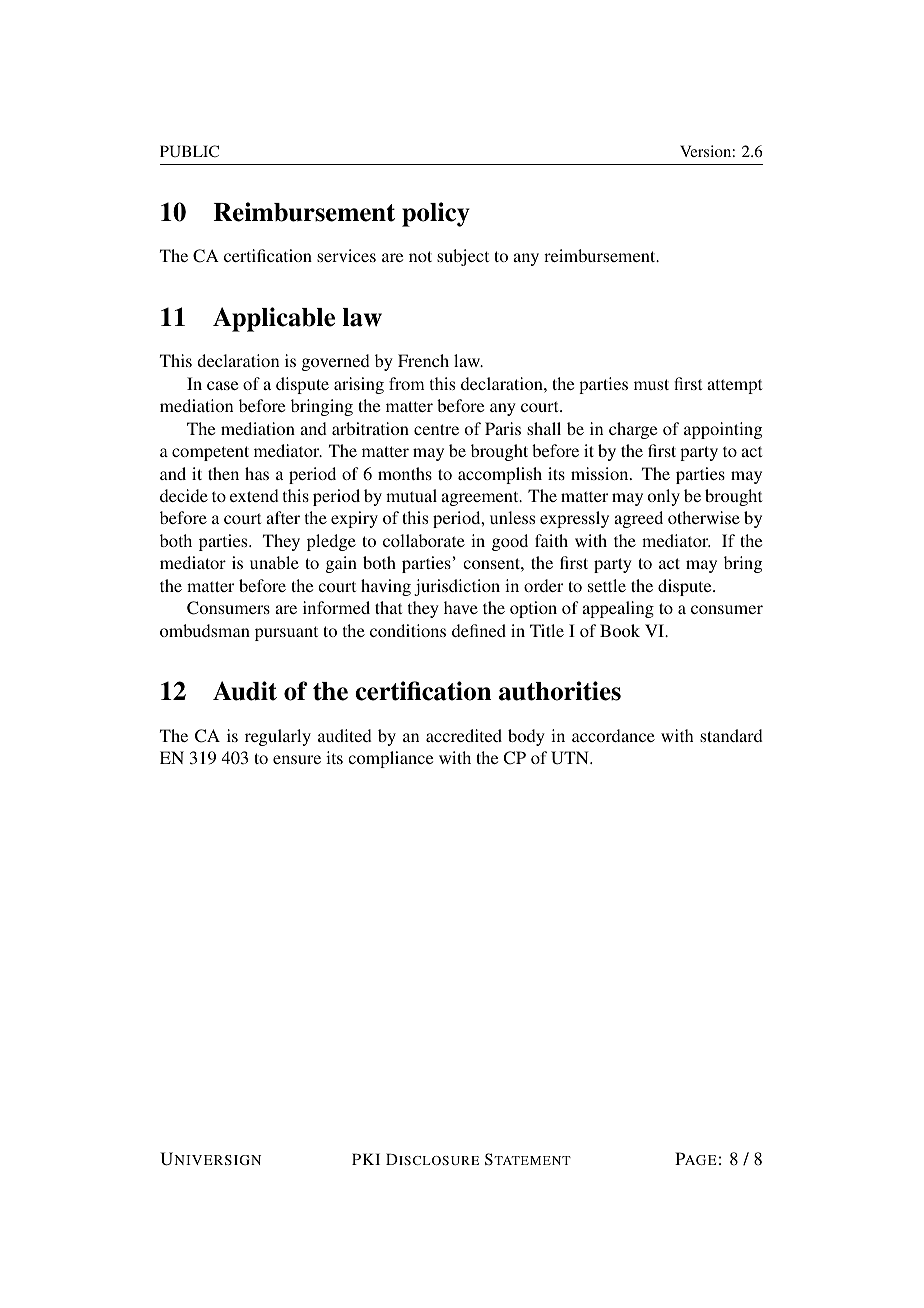  I want to click on Book, so click(620, 630).
